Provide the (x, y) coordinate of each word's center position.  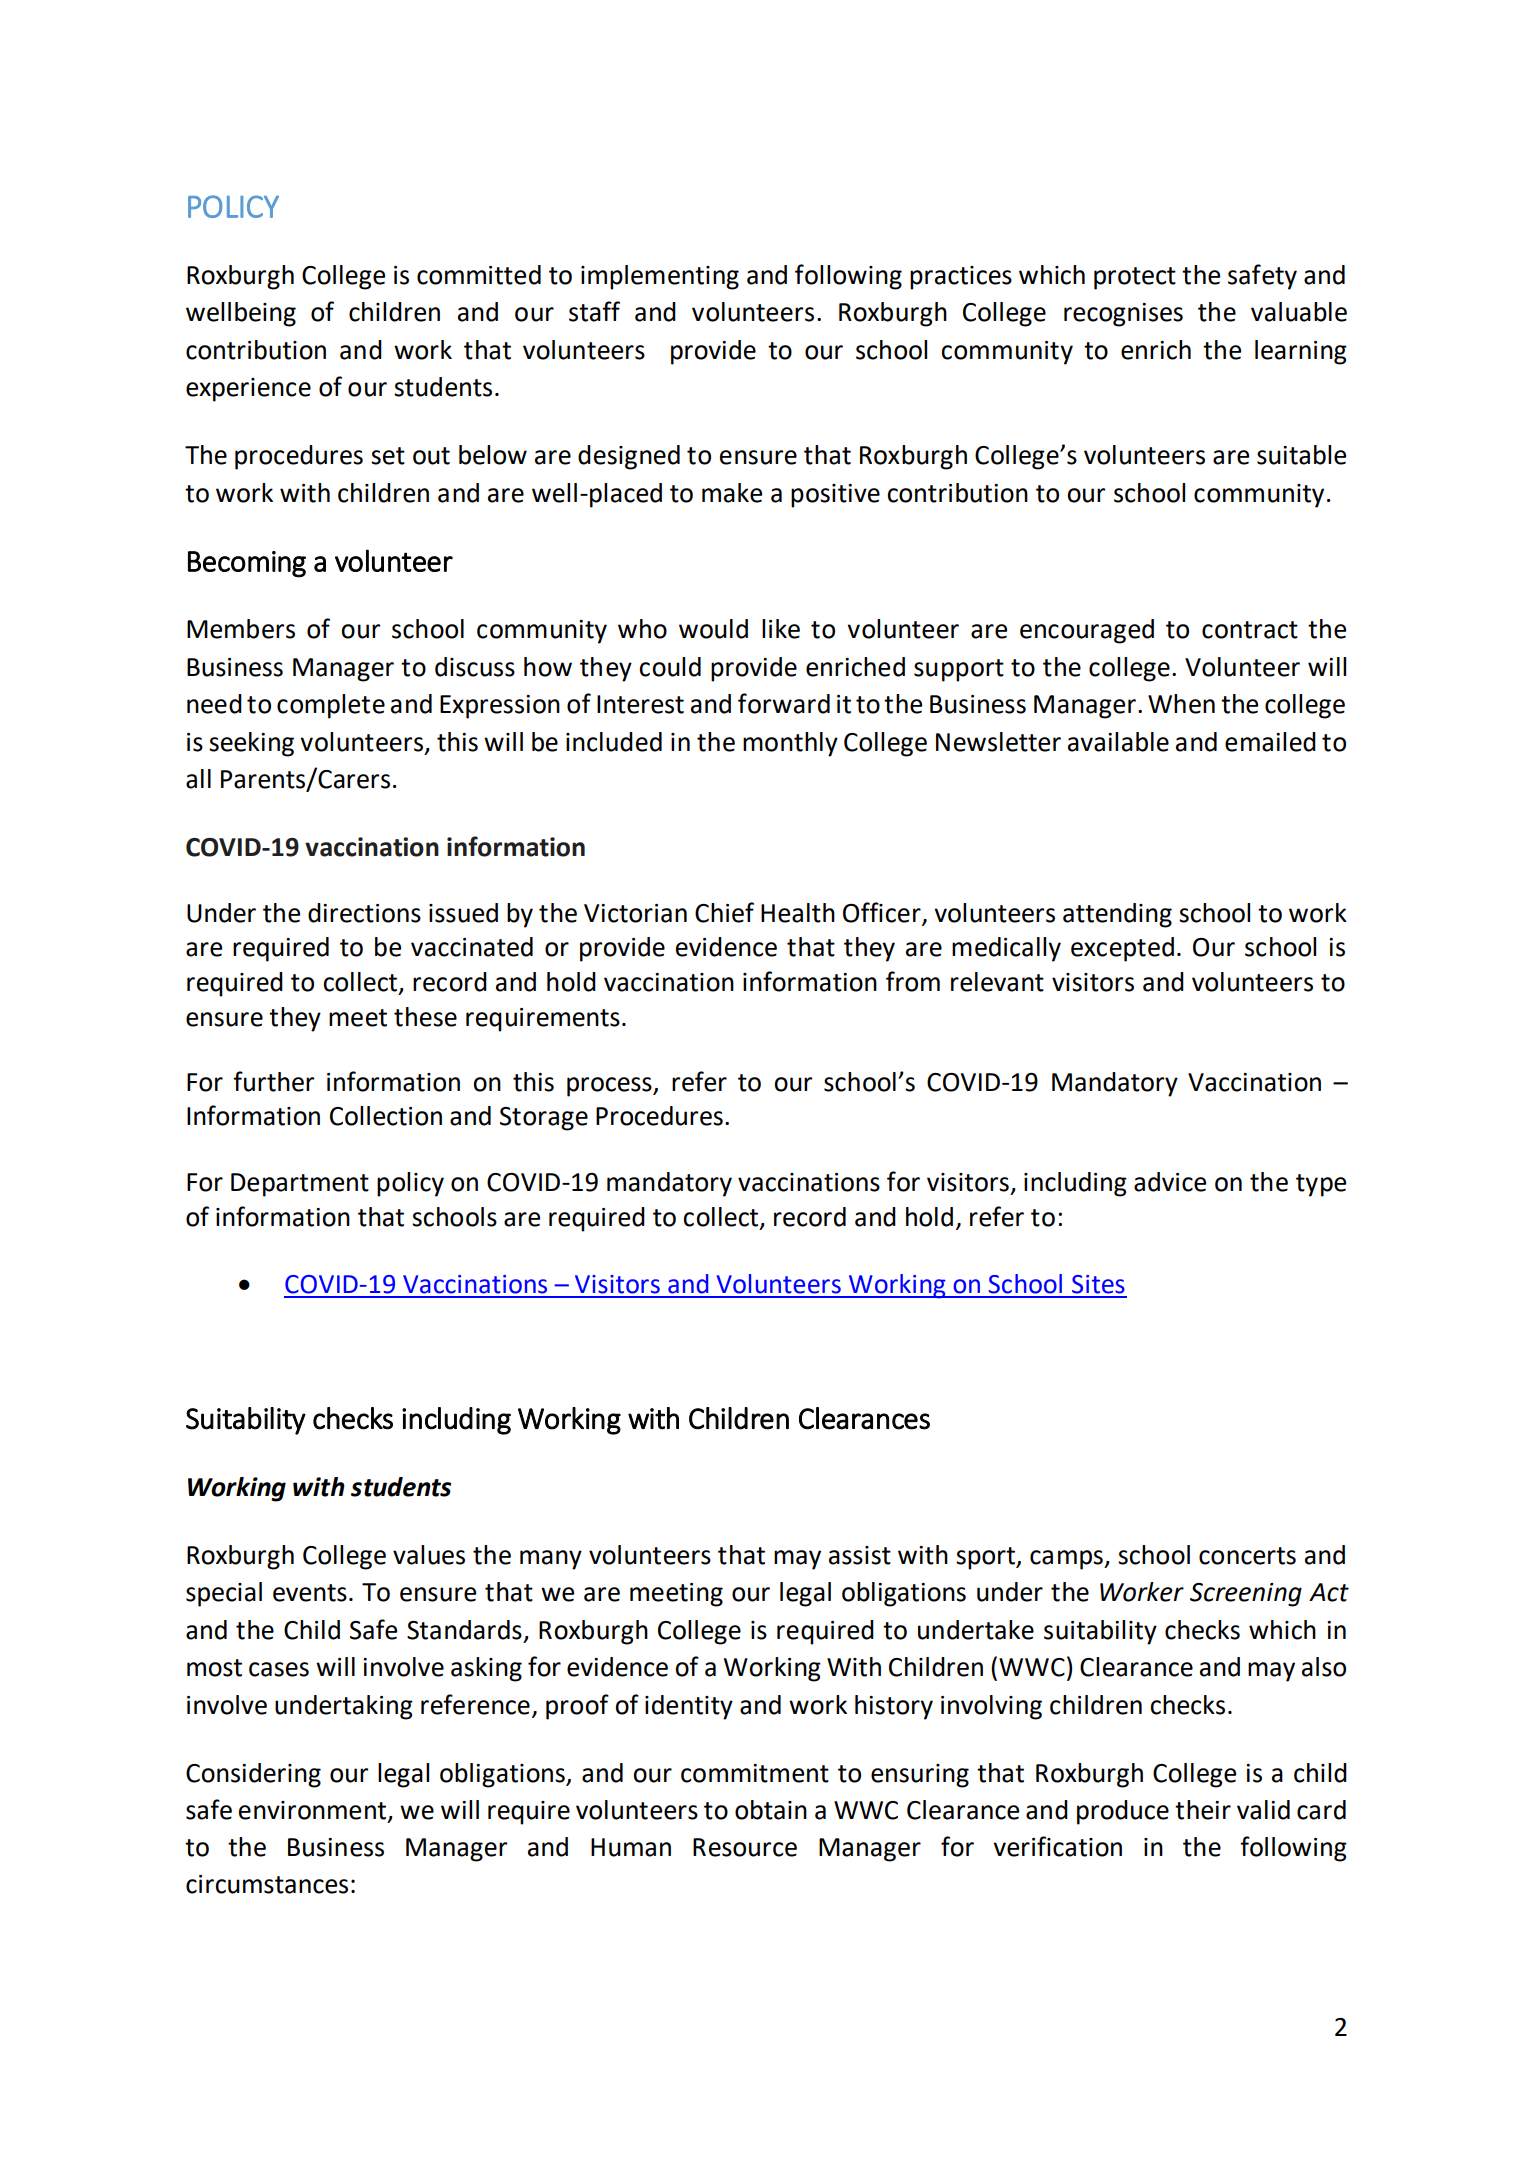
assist (860, 1555)
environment (314, 1811)
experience (248, 390)
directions (364, 913)
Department (300, 1185)
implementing (660, 277)
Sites (1098, 1284)
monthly (790, 744)
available (1118, 742)
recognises (1123, 315)
